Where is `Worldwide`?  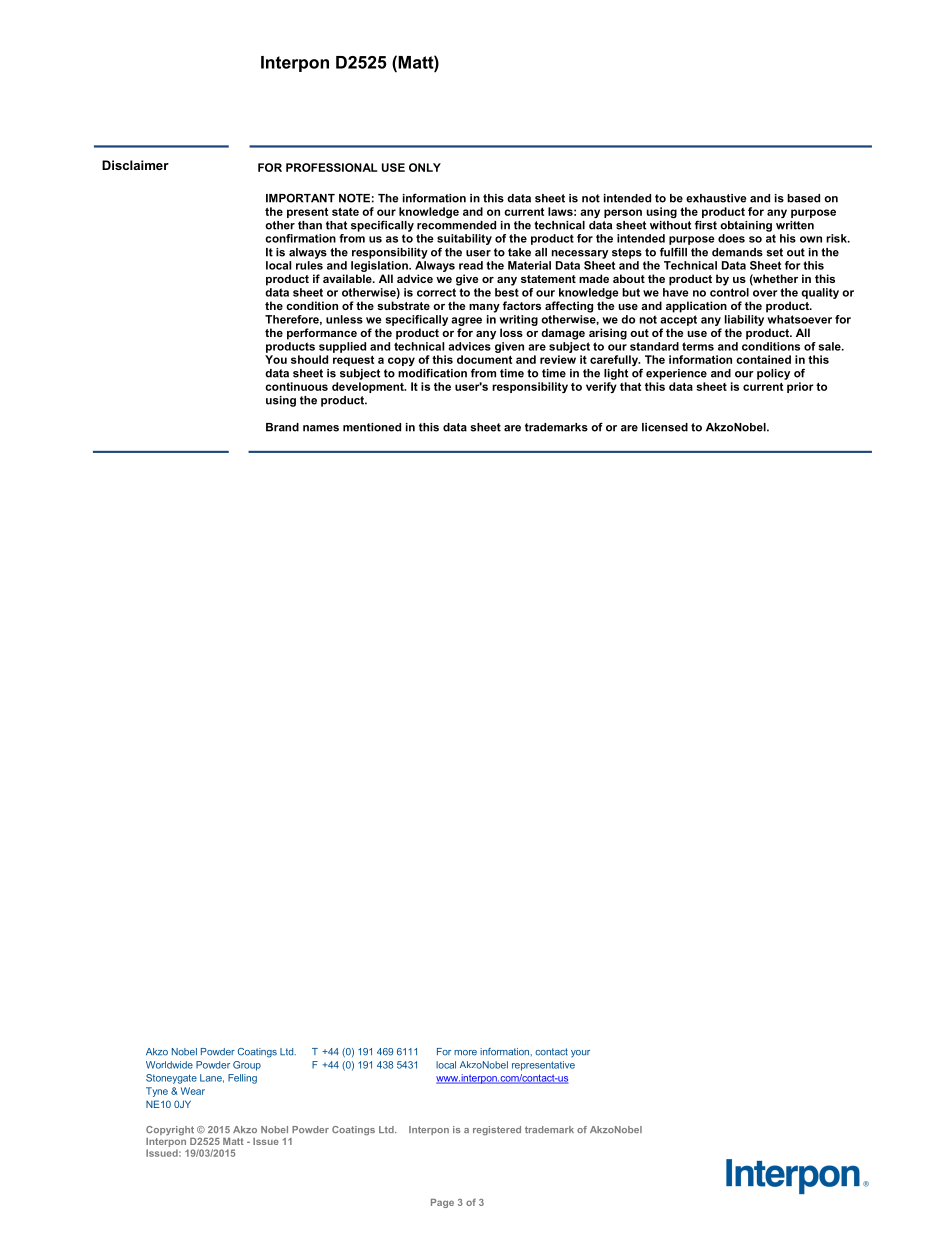 Worldwide is located at coordinates (169, 1065).
